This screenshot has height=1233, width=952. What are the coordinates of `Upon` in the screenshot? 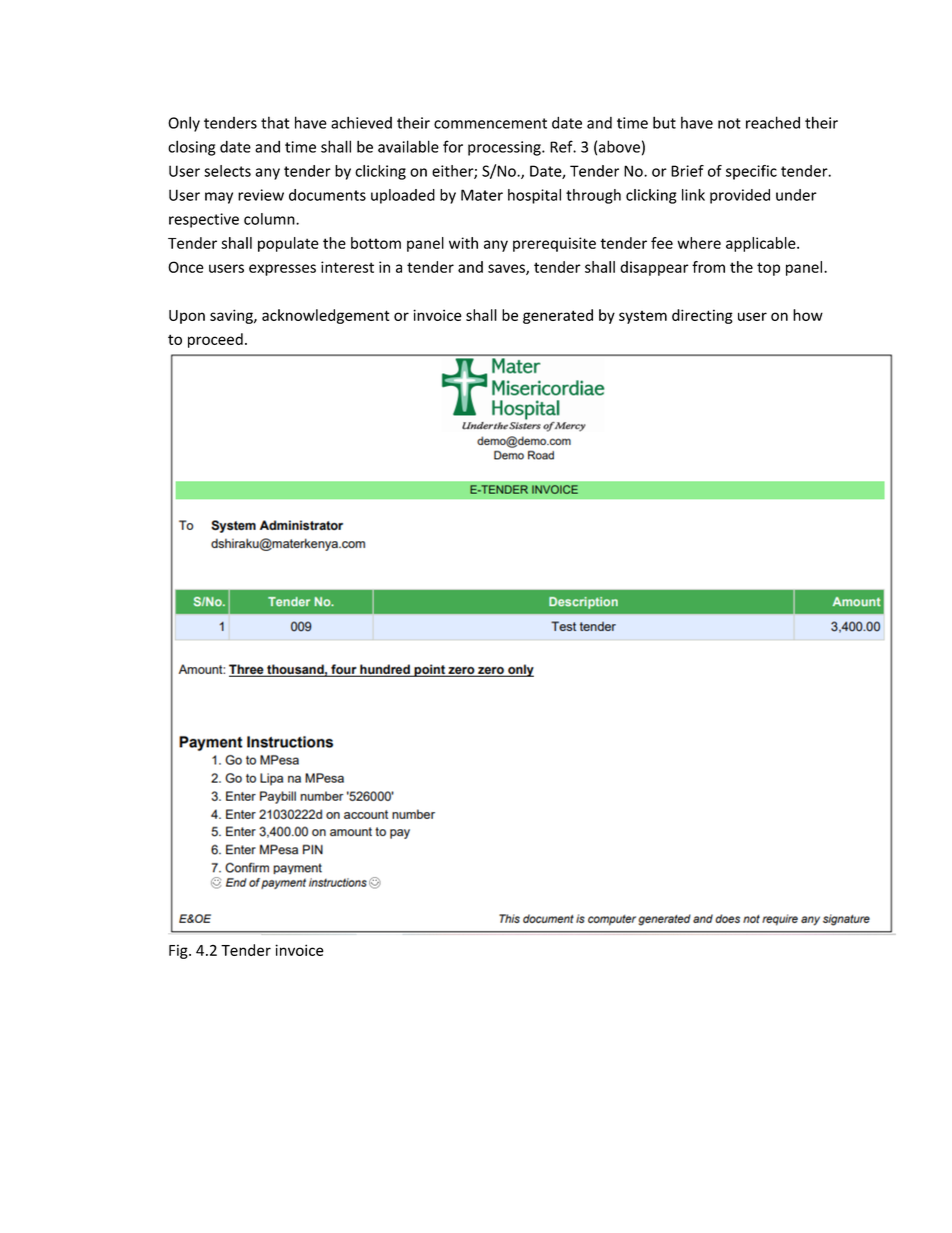 It's located at (187, 317).
